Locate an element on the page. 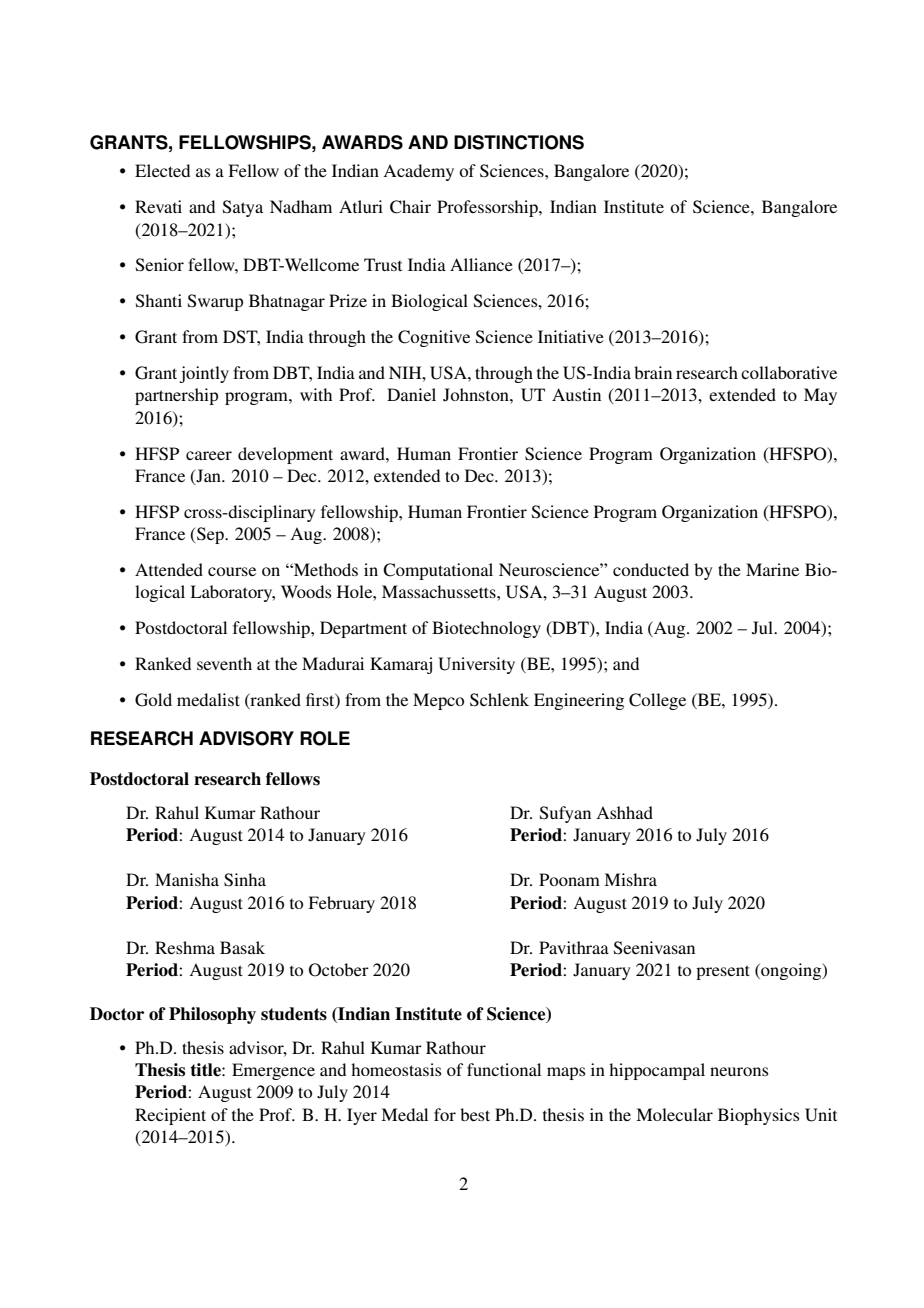 This document has width=924, height=1308. Emergence is located at coordinates (273, 1071).
